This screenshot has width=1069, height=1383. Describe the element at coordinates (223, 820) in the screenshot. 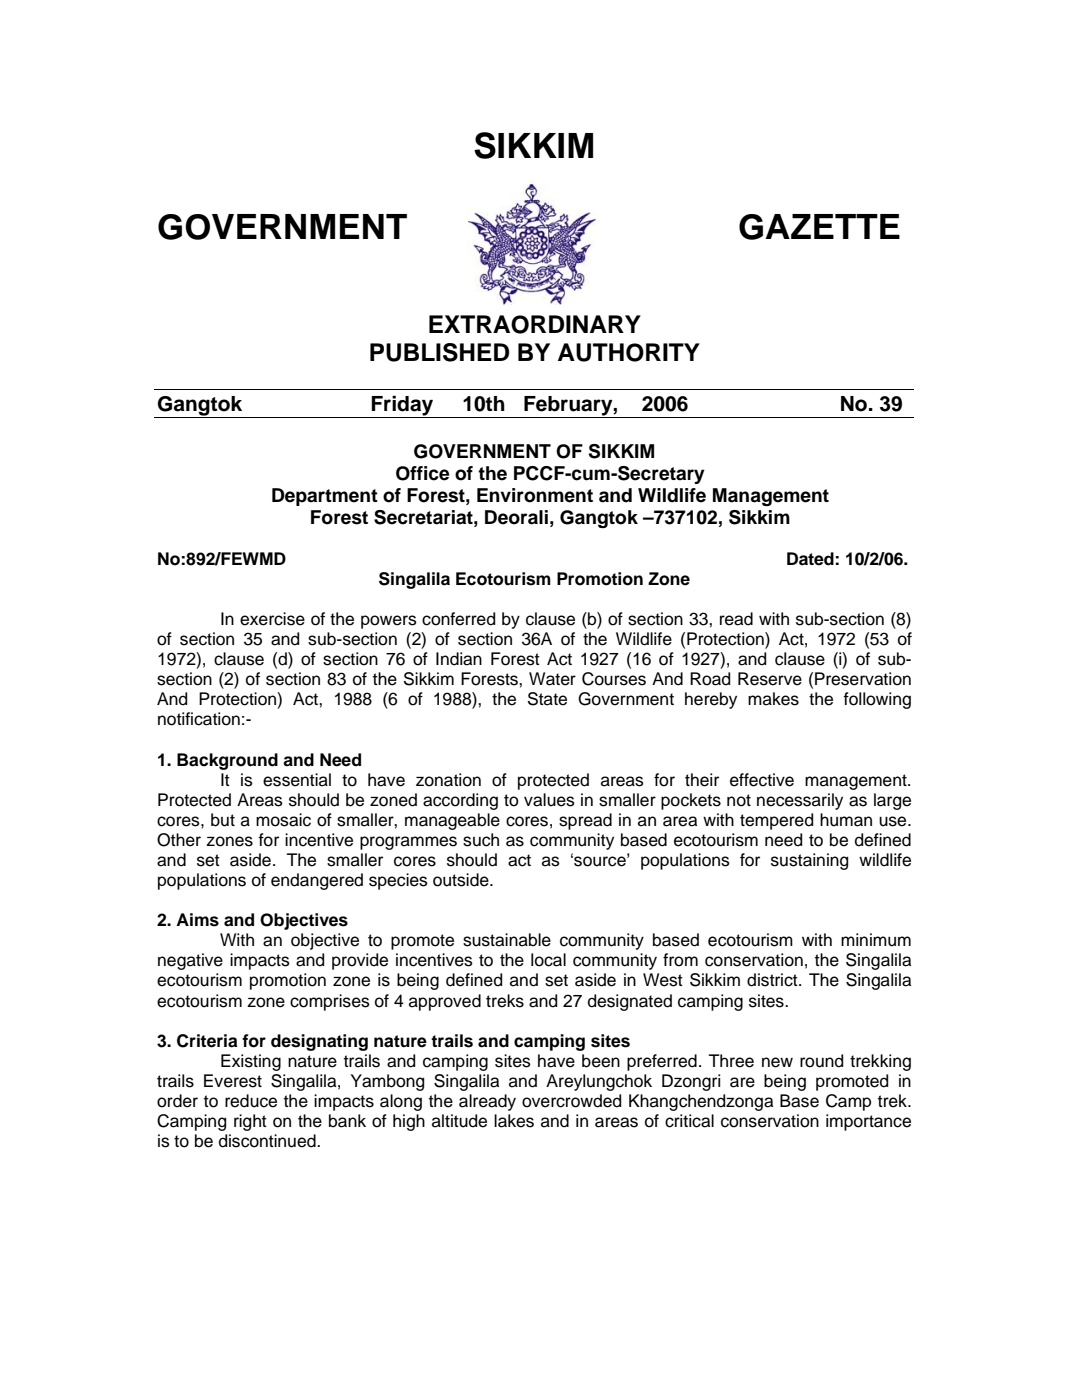

I see `but` at that location.
